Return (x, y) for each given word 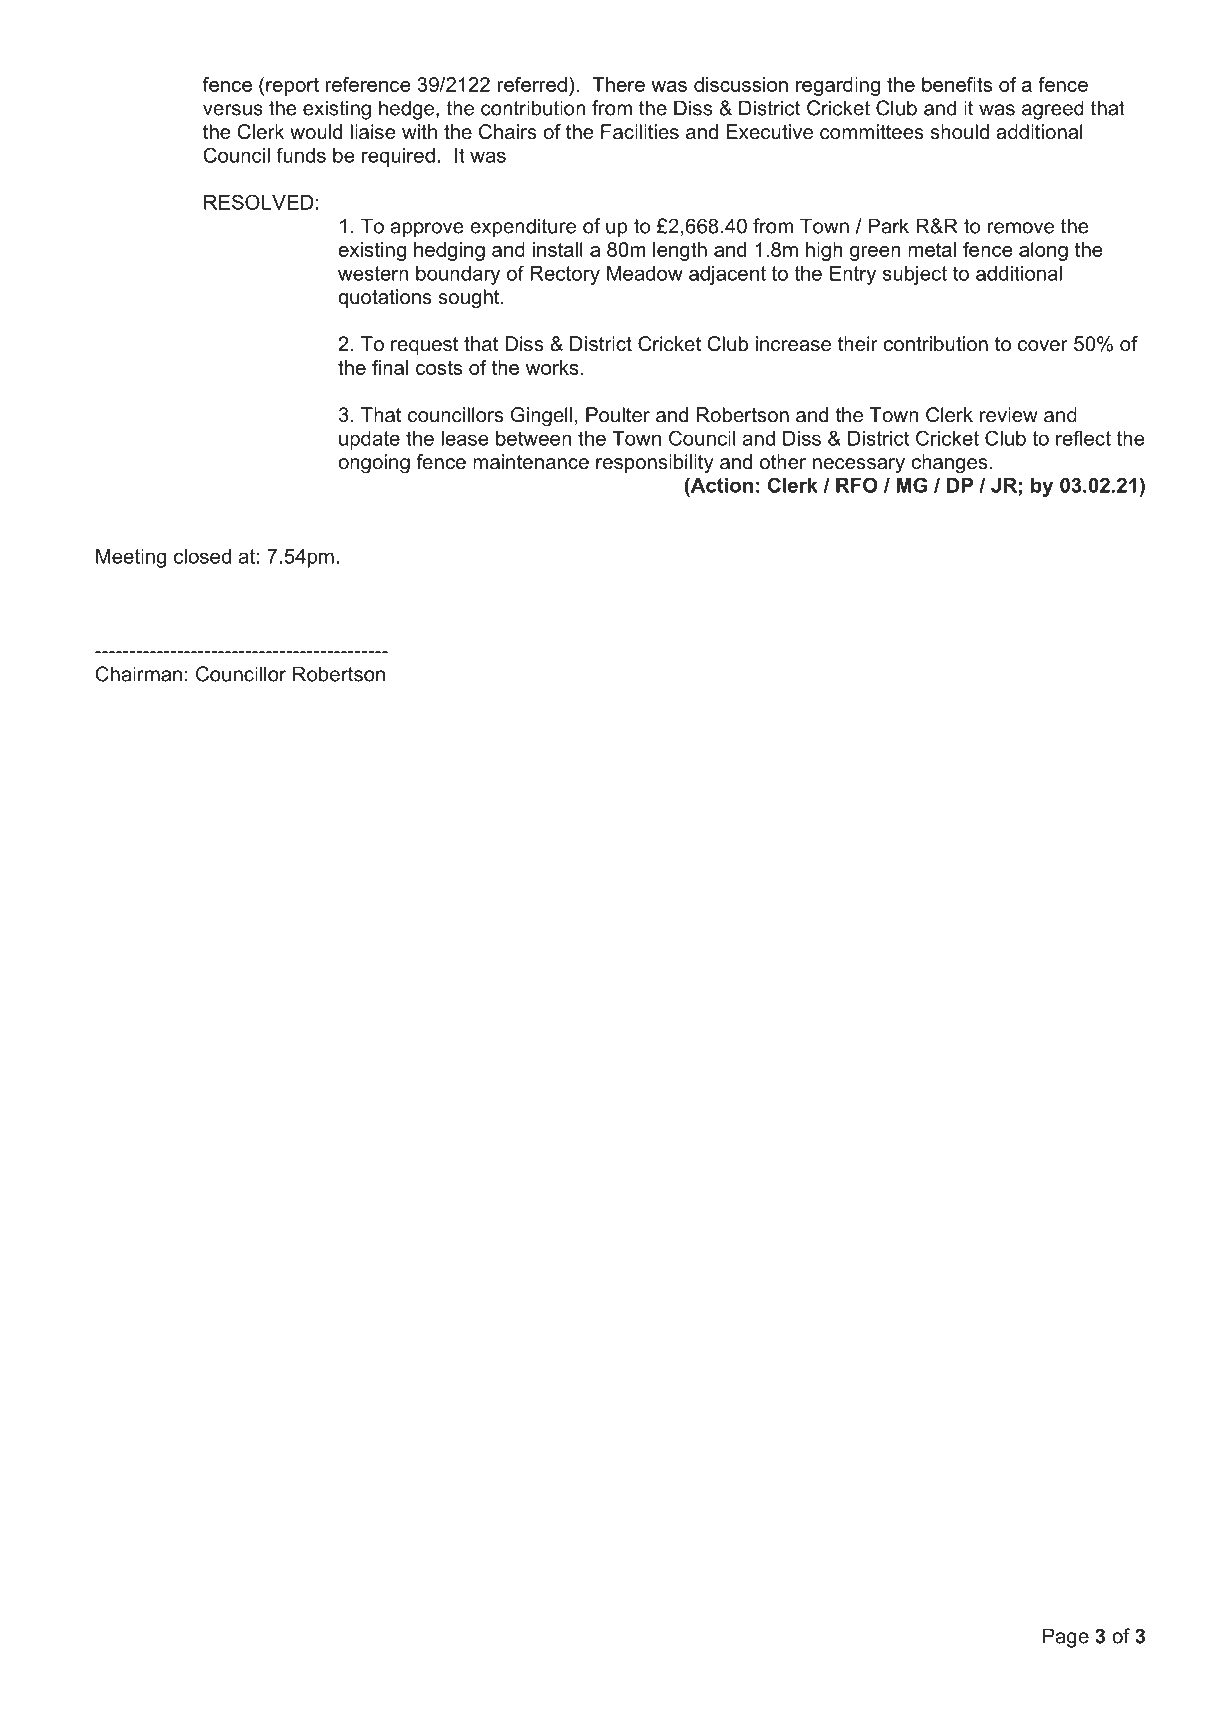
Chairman (138, 674)
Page (1066, 1638)
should (960, 132)
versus (233, 110)
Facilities (640, 132)
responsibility (655, 464)
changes (949, 464)
